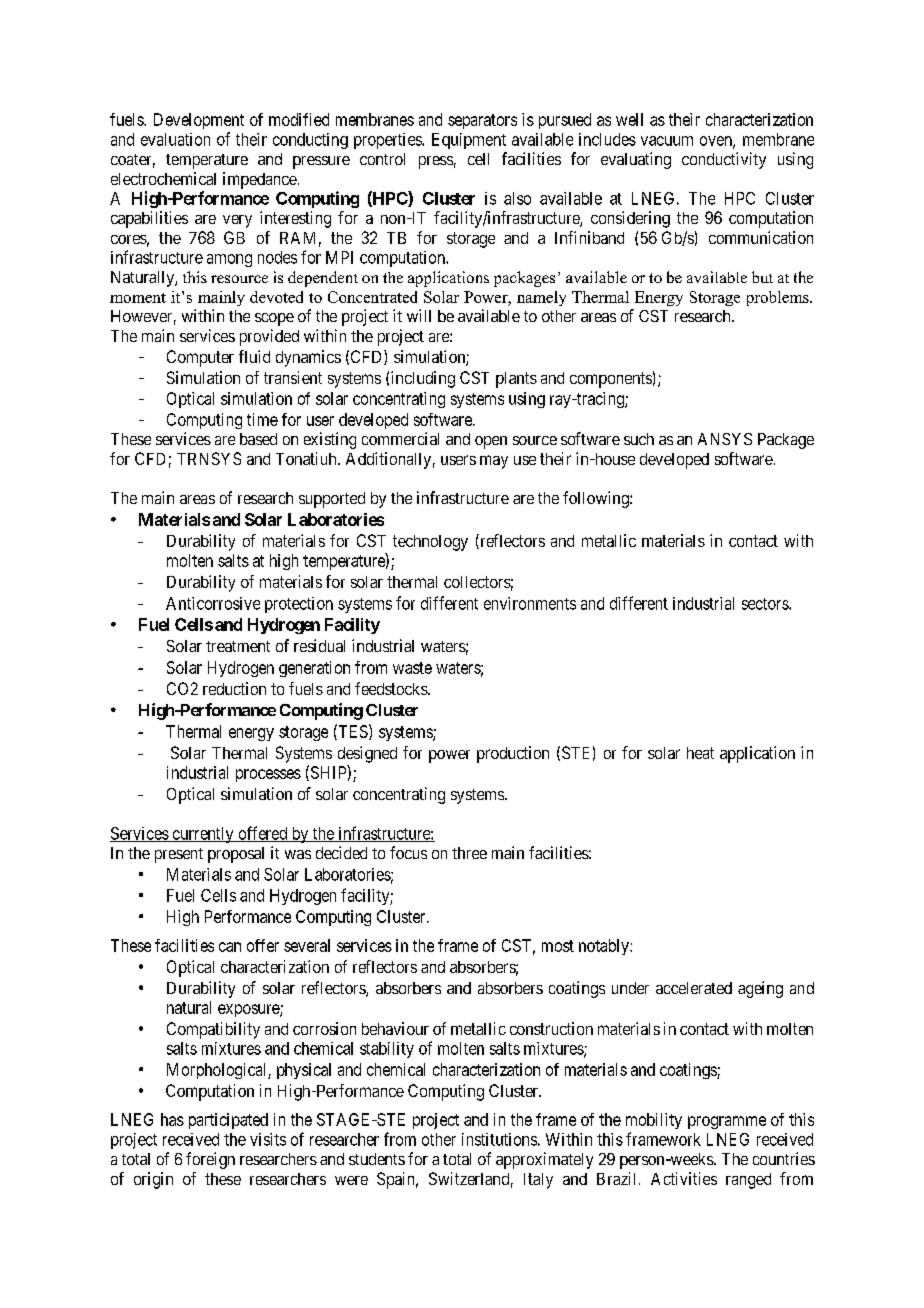 The height and width of the image is (1308, 924). Describe the element at coordinates (210, 1160) in the image. I see `foreign` at that location.
